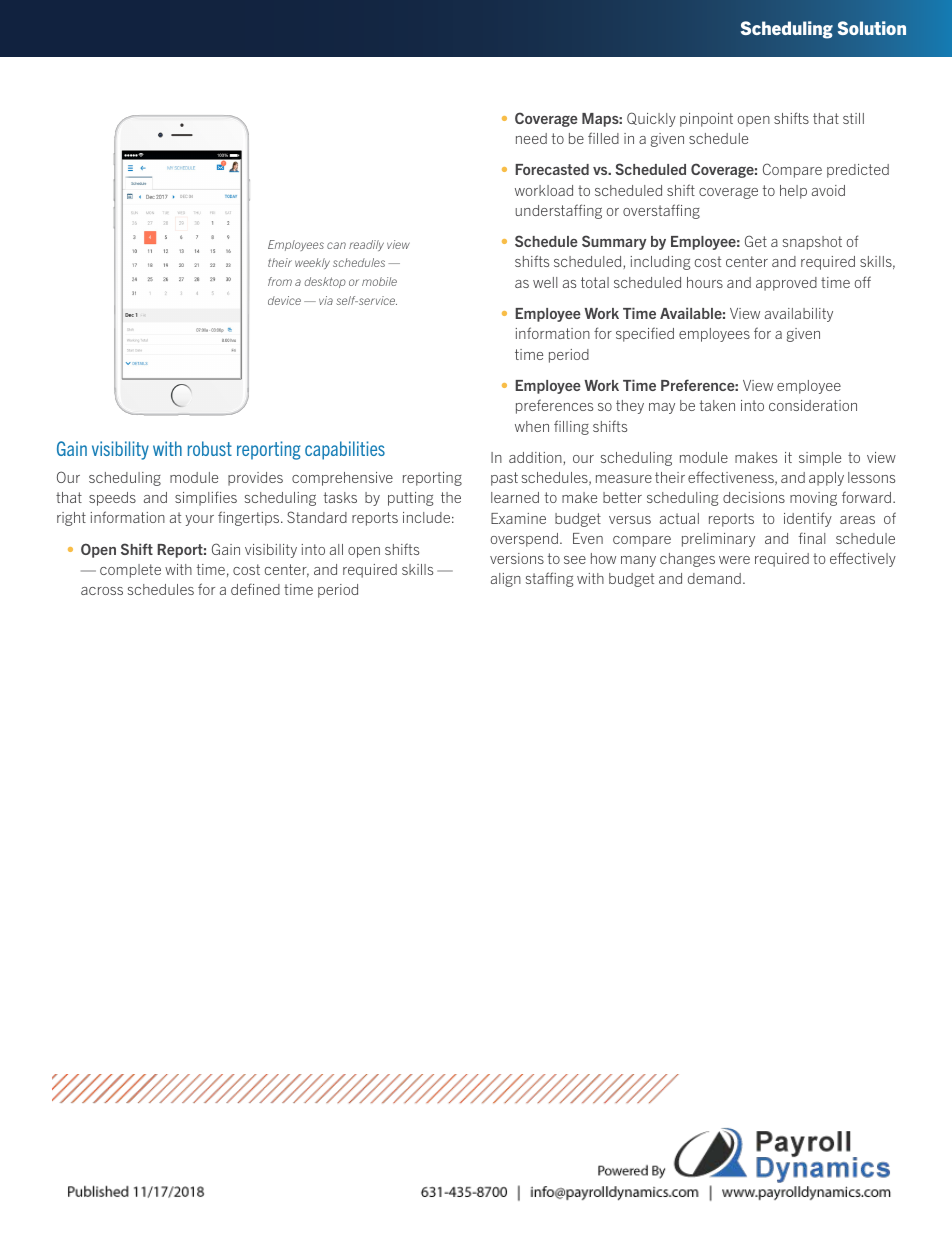 The image size is (952, 1233). Describe the element at coordinates (872, 28) in the screenshot. I see `Solution` at that location.
